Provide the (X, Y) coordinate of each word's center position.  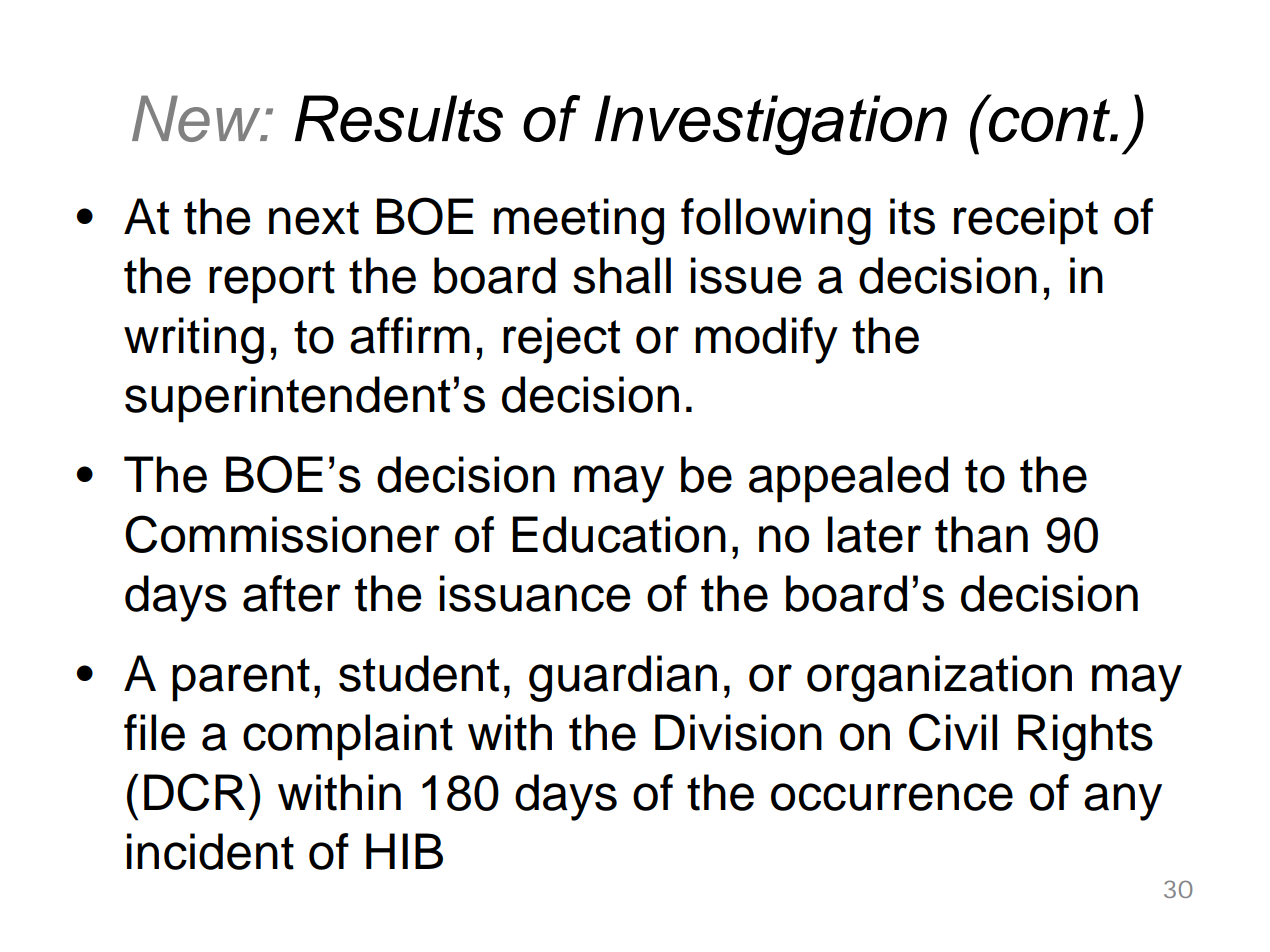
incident (210, 851)
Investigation (771, 125)
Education (619, 534)
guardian (623, 678)
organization (939, 678)
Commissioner (282, 534)
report (272, 282)
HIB (404, 851)
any (1123, 802)
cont (1050, 119)
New (197, 118)
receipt (1026, 221)
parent (241, 680)
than (981, 534)
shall (622, 275)
